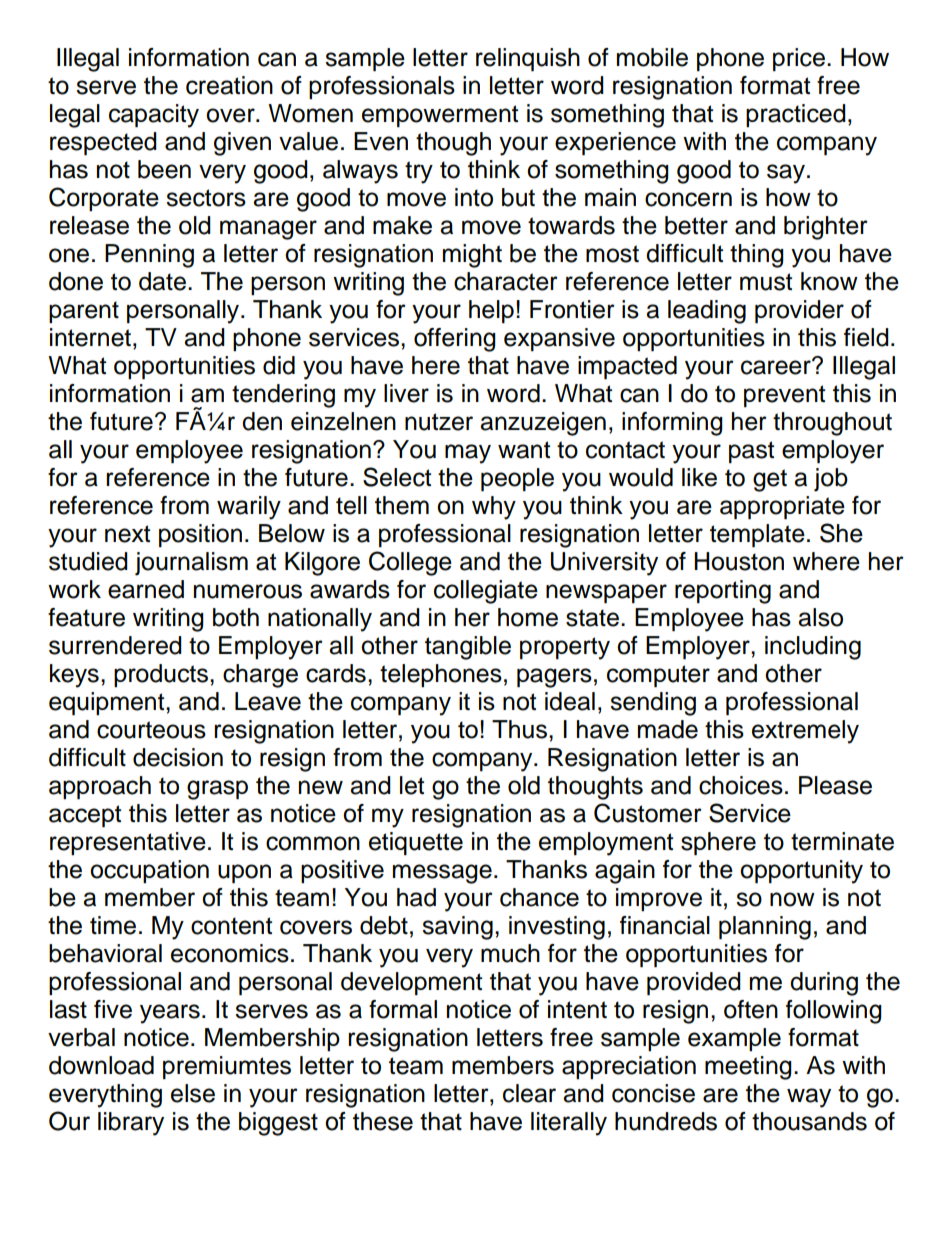  What do you see at coordinates (178, 757) in the screenshot?
I see `decision` at bounding box center [178, 757].
